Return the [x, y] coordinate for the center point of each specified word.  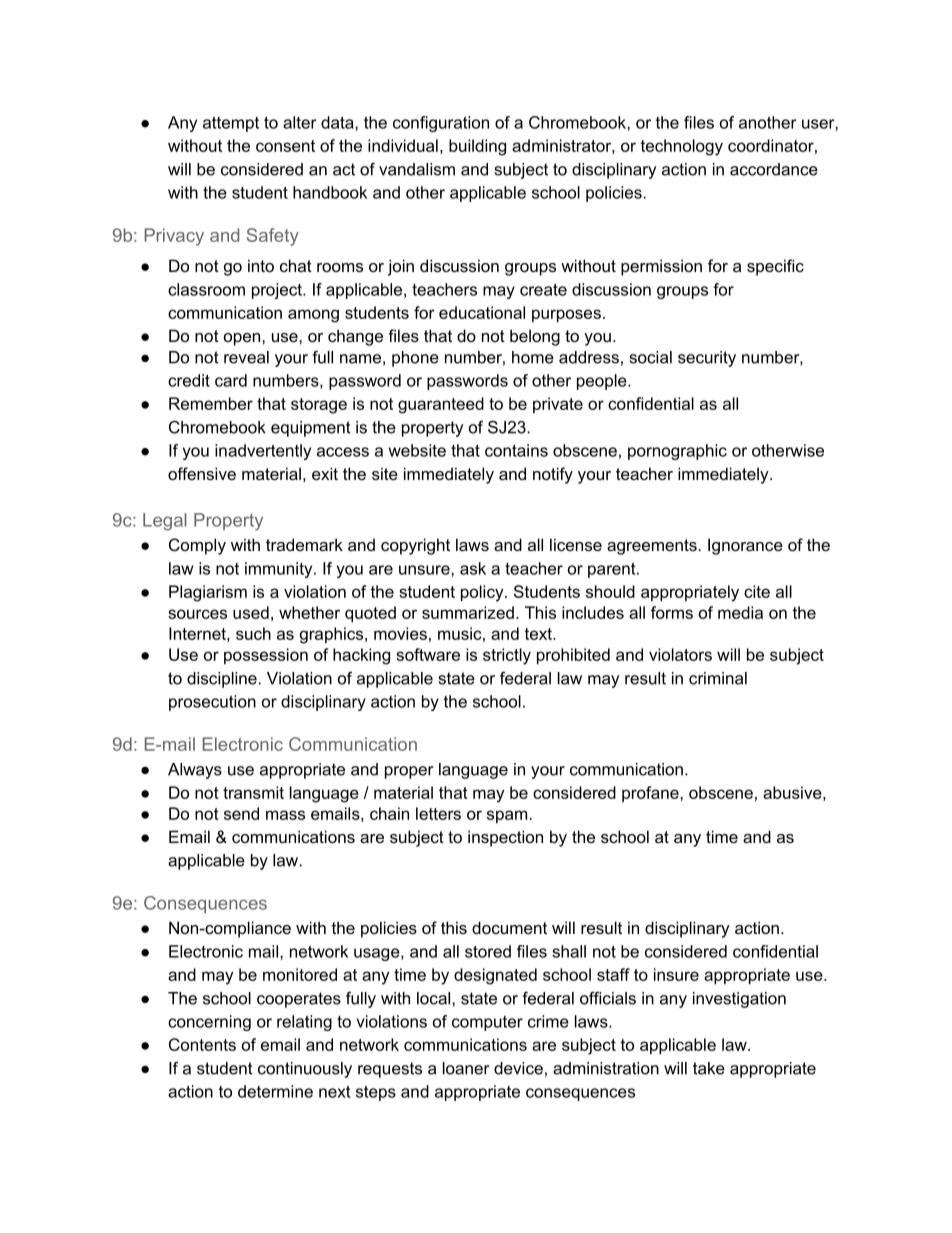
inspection [505, 838]
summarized [468, 612]
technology [681, 147]
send [241, 813]
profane [651, 794]
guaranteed [441, 405]
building [477, 147]
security [707, 359]
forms [672, 612]
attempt [231, 124]
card [231, 380]
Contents [202, 1044]
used [251, 612]
